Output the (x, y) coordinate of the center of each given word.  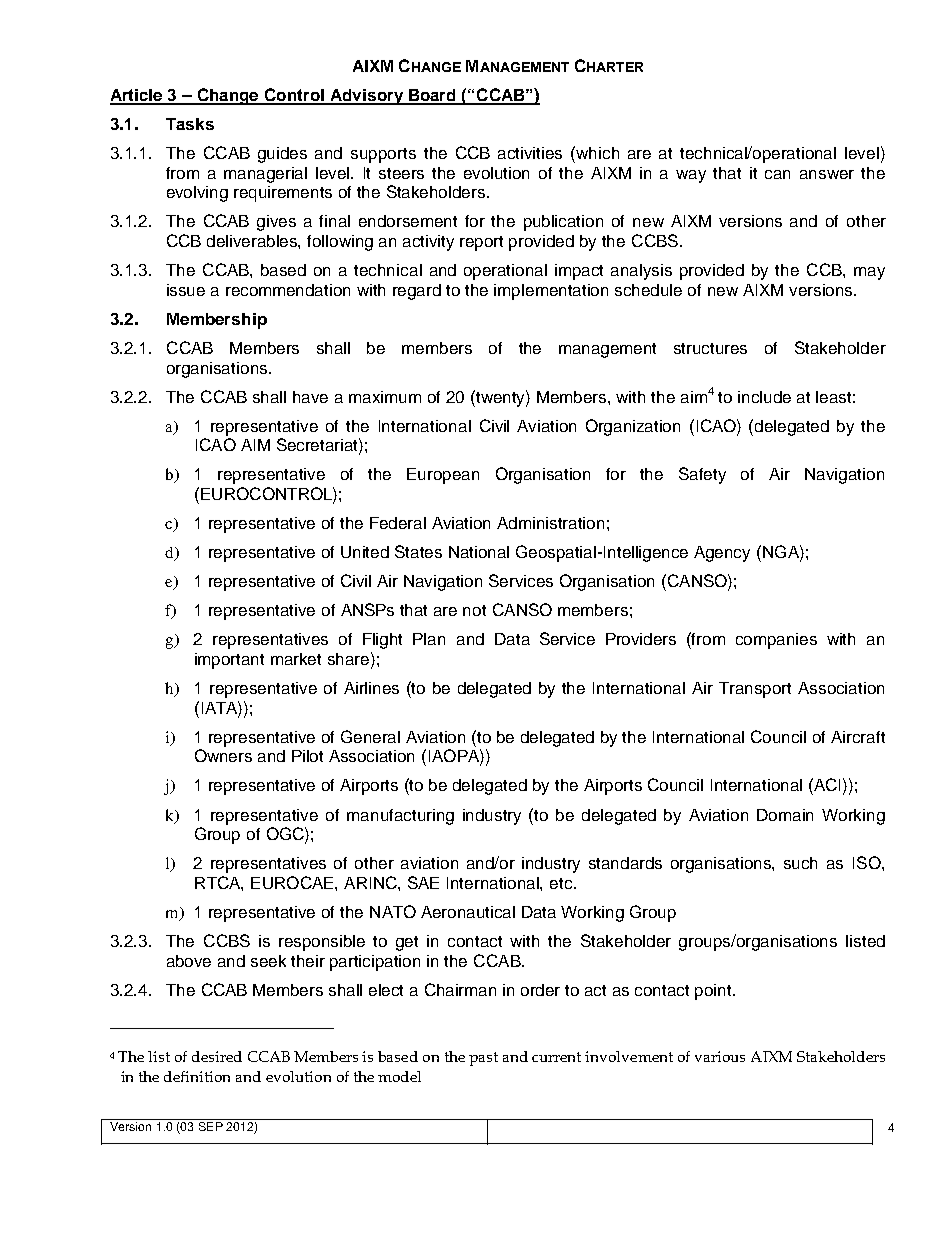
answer (827, 174)
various (720, 1056)
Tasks (190, 124)
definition (197, 1076)
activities (530, 153)
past (483, 1059)
